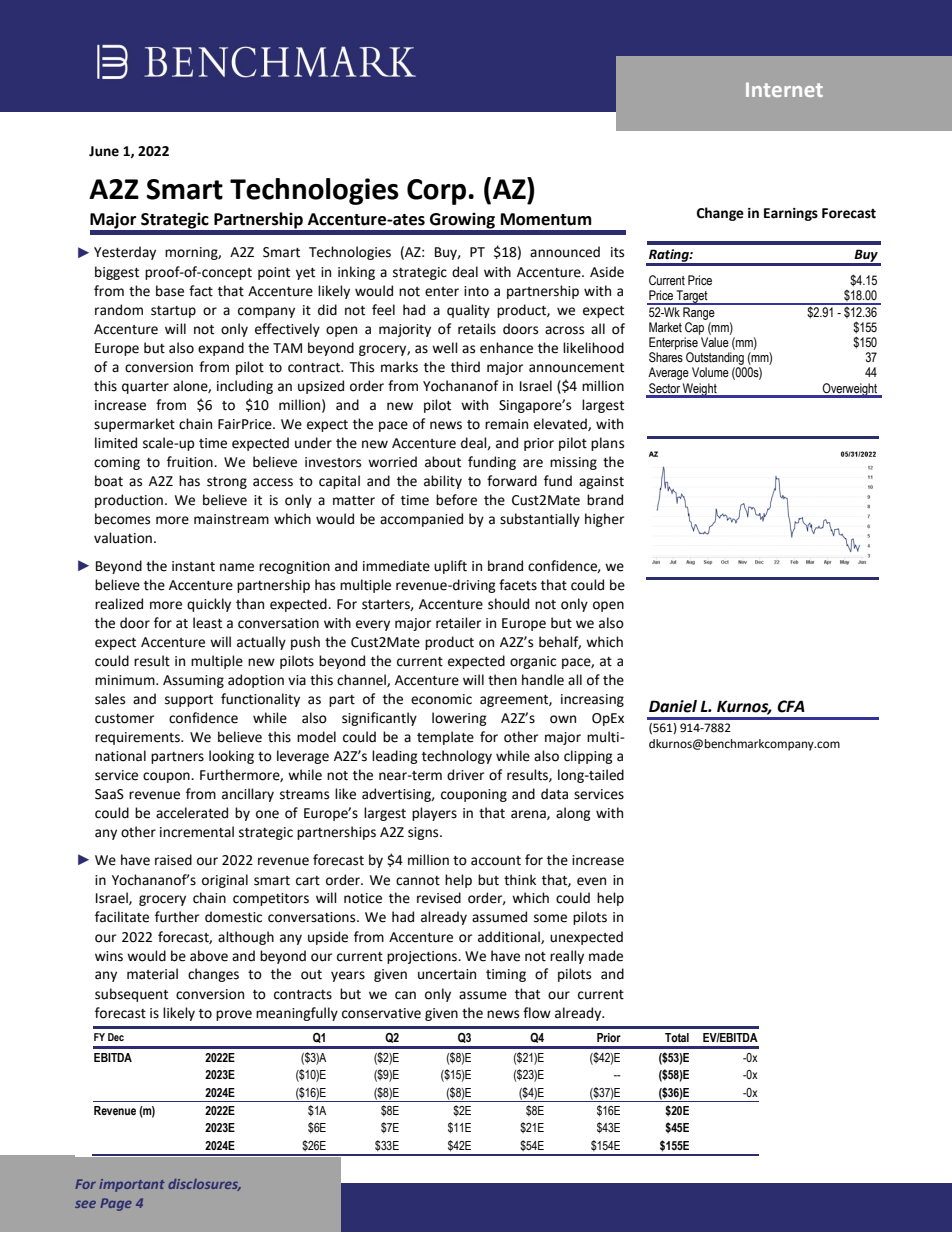 The height and width of the page is (1233, 952). Describe the element at coordinates (439, 898) in the page. I see `revised` at that location.
